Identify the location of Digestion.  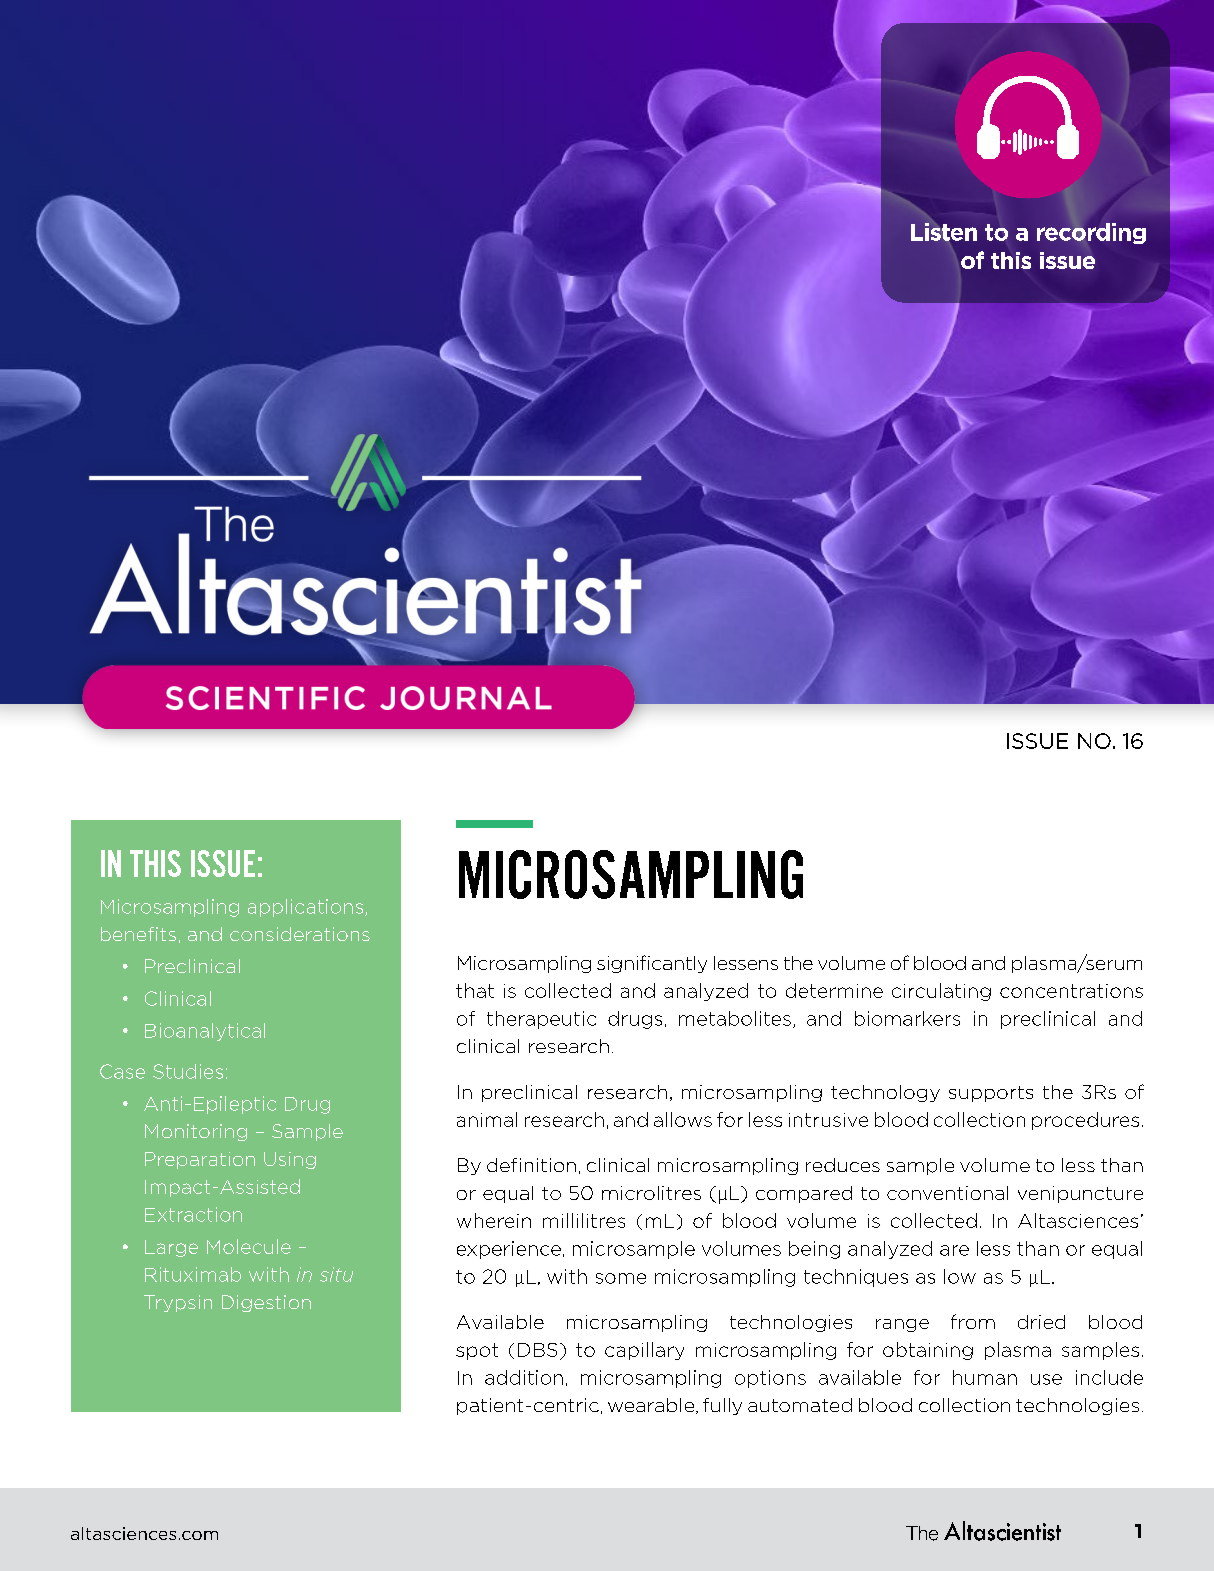
(266, 1303).
